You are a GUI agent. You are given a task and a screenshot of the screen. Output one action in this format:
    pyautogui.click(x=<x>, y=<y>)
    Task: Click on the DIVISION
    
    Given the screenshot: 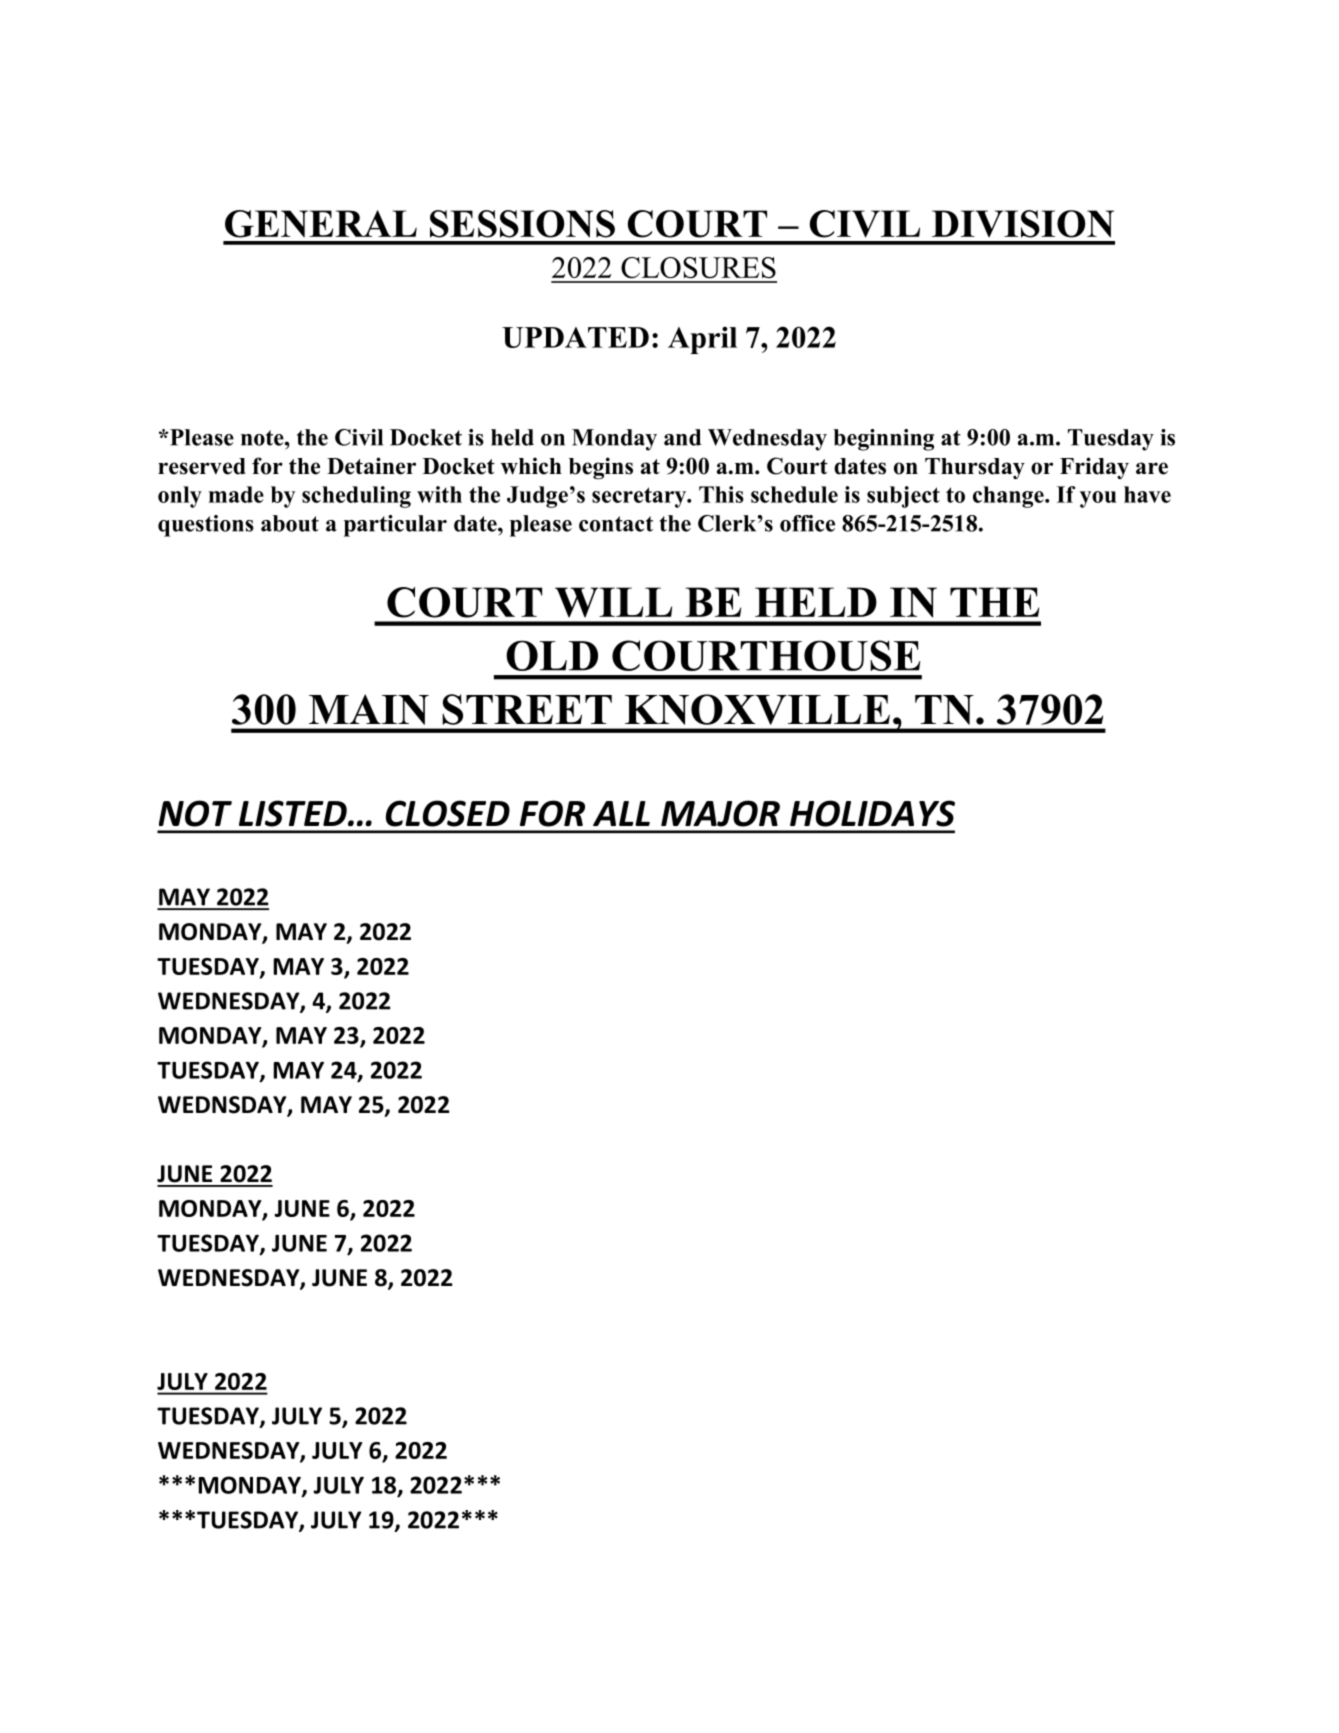 What is the action you would take?
    pyautogui.click(x=1023, y=224)
